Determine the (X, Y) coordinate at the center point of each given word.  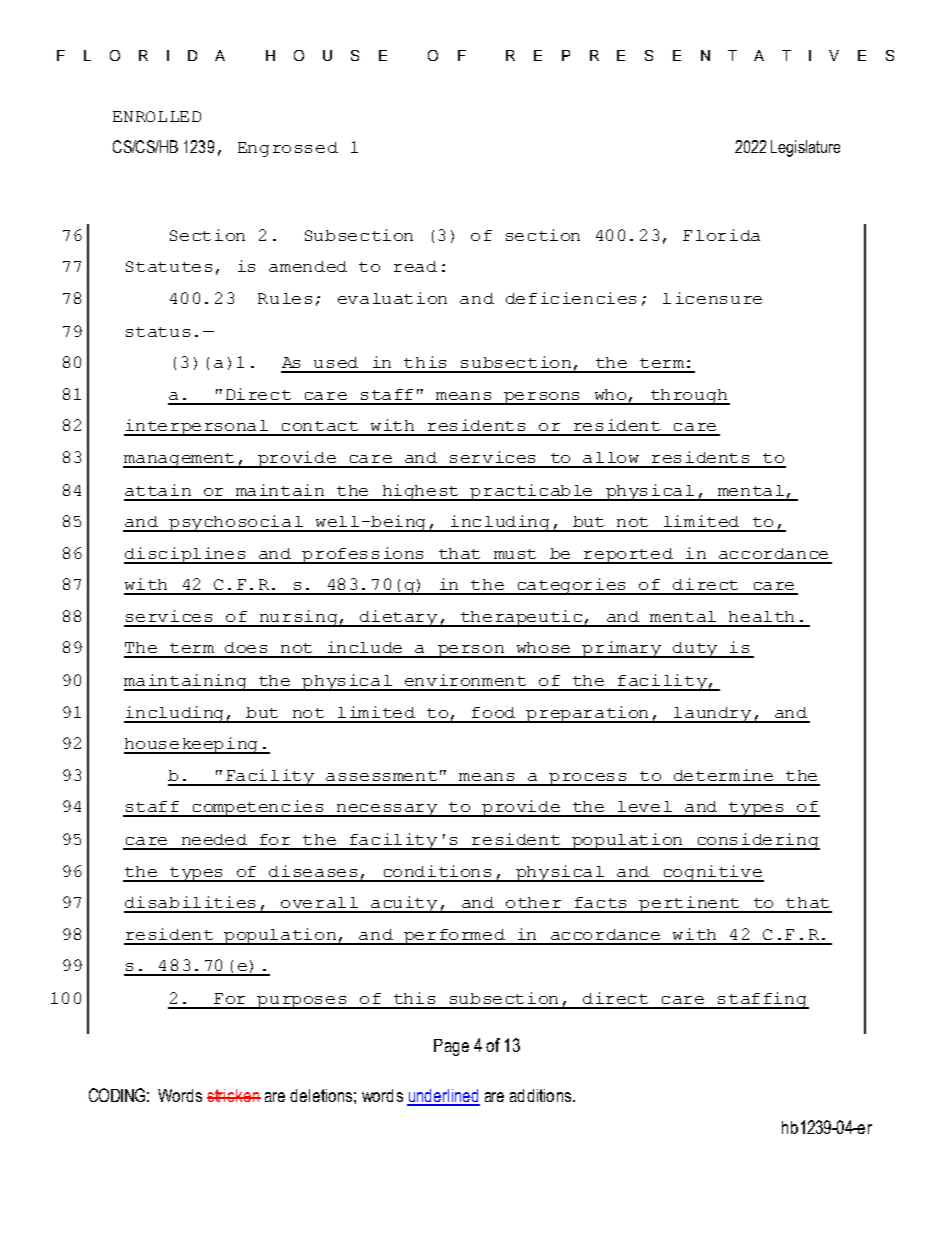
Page (451, 1047)
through (689, 397)
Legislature (805, 148)
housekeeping (192, 745)
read (415, 266)
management (180, 460)
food (493, 712)
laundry (712, 715)
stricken (234, 1095)
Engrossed (288, 149)
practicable (532, 492)
